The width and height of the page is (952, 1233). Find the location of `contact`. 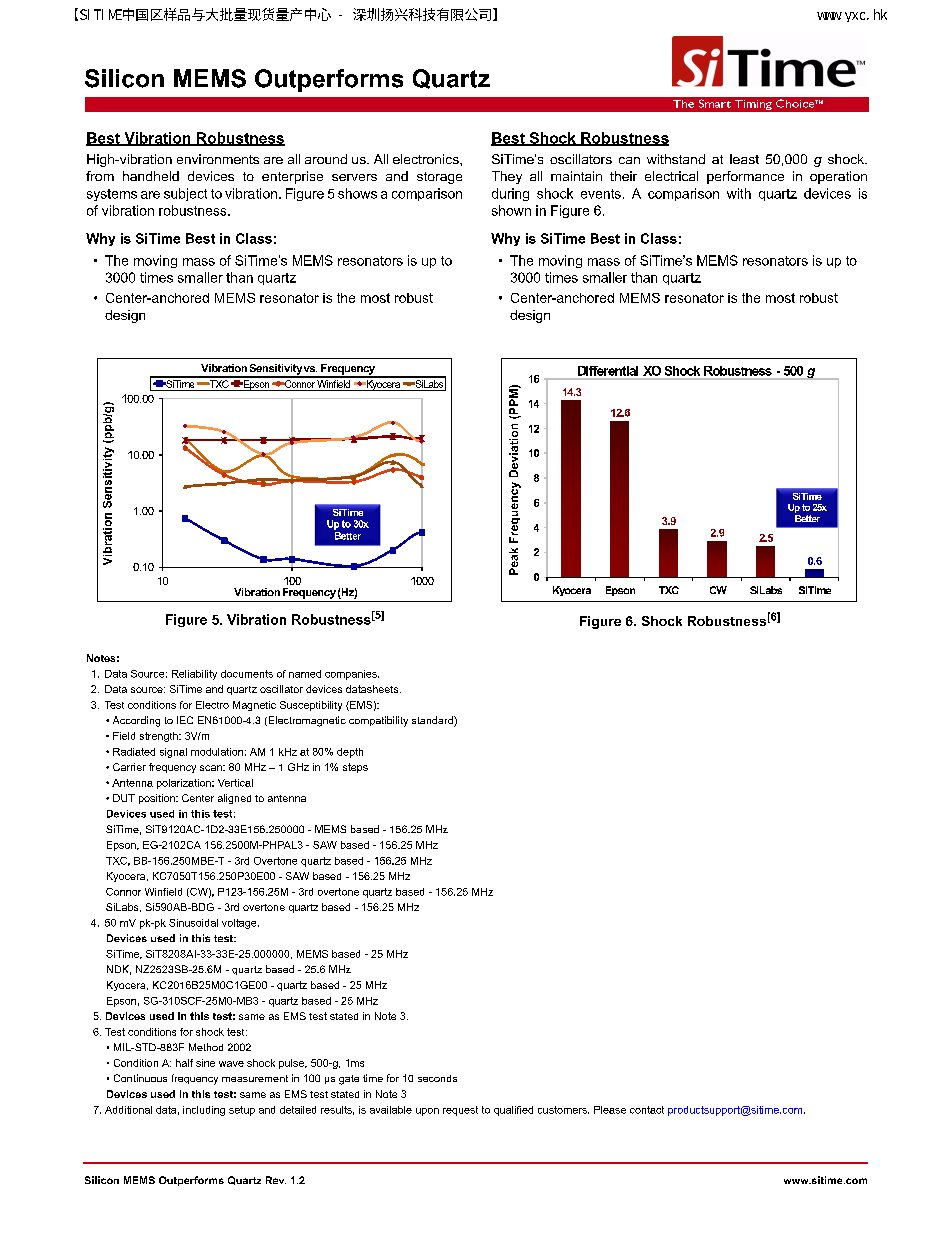

contact is located at coordinates (647, 1110).
